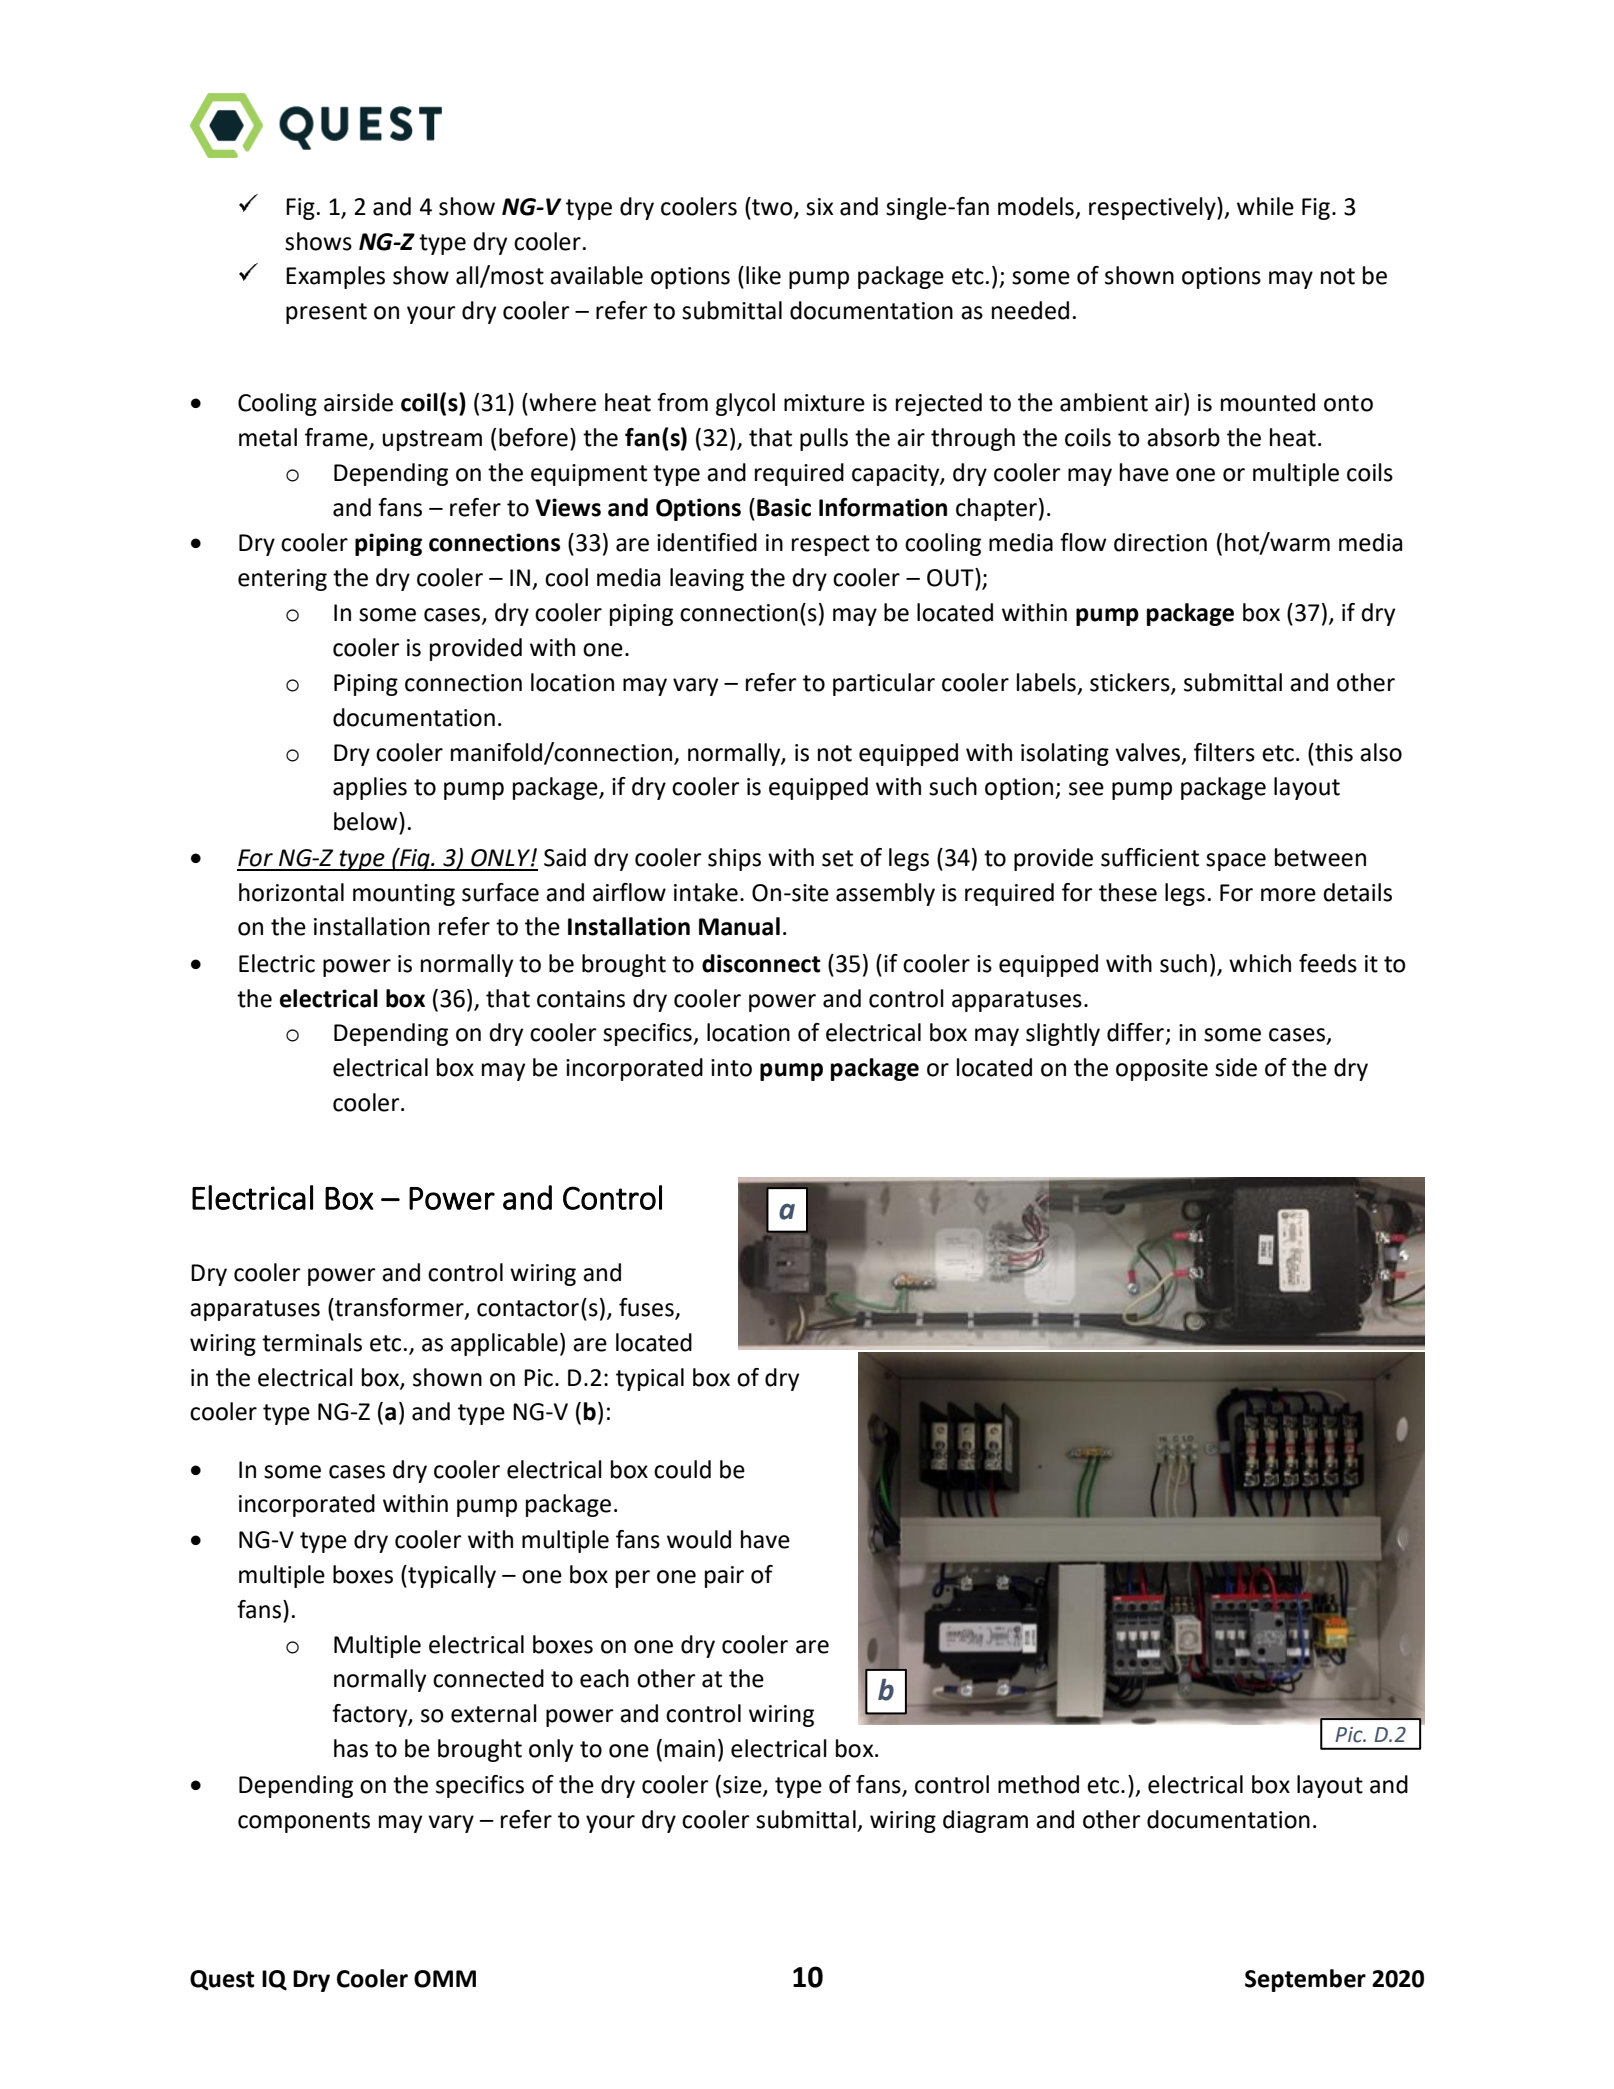 The image size is (1614, 2089). What do you see at coordinates (763, 275) in the page?
I see `like` at bounding box center [763, 275].
